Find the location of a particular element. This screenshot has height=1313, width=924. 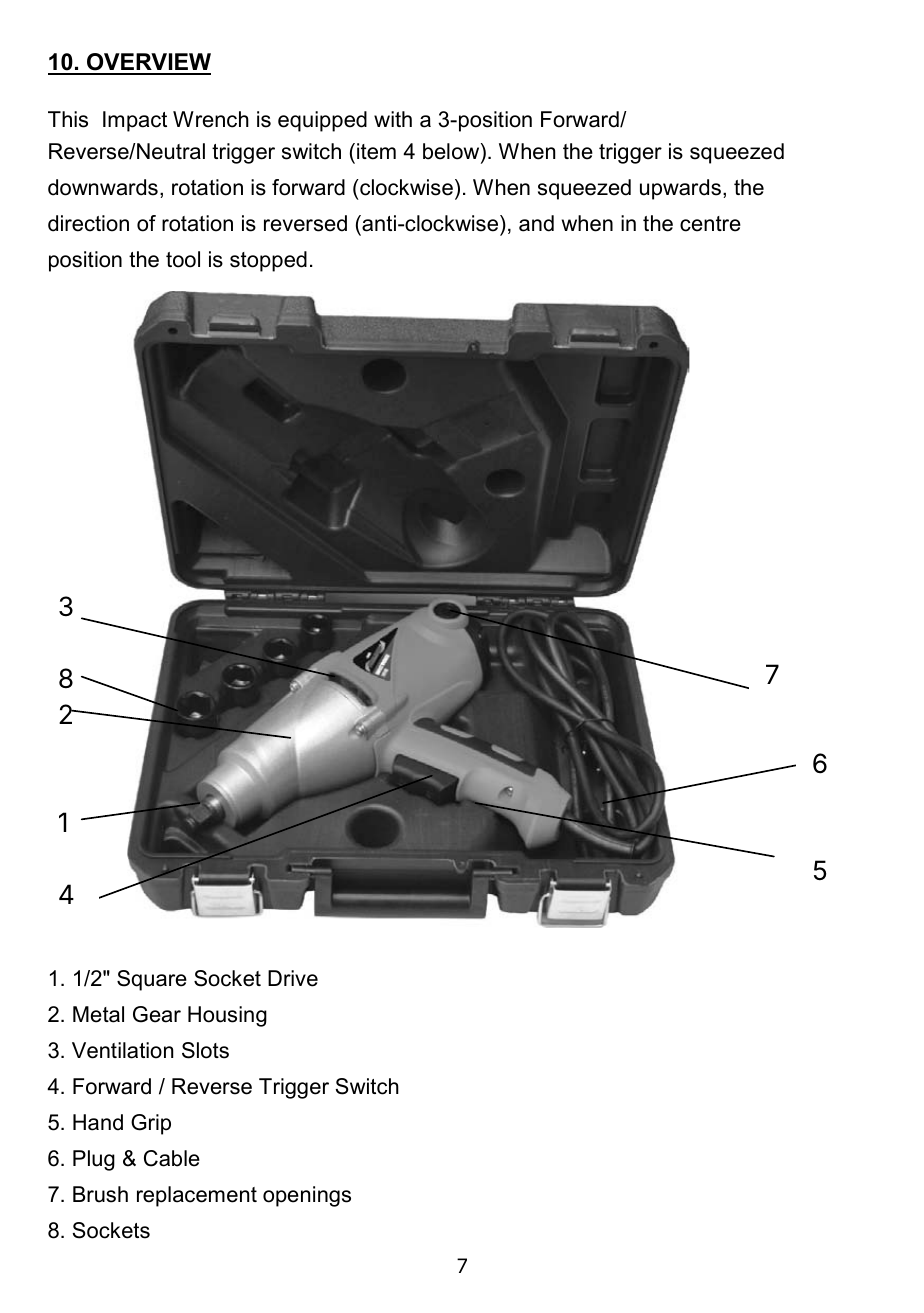

Drive is located at coordinates (293, 978).
